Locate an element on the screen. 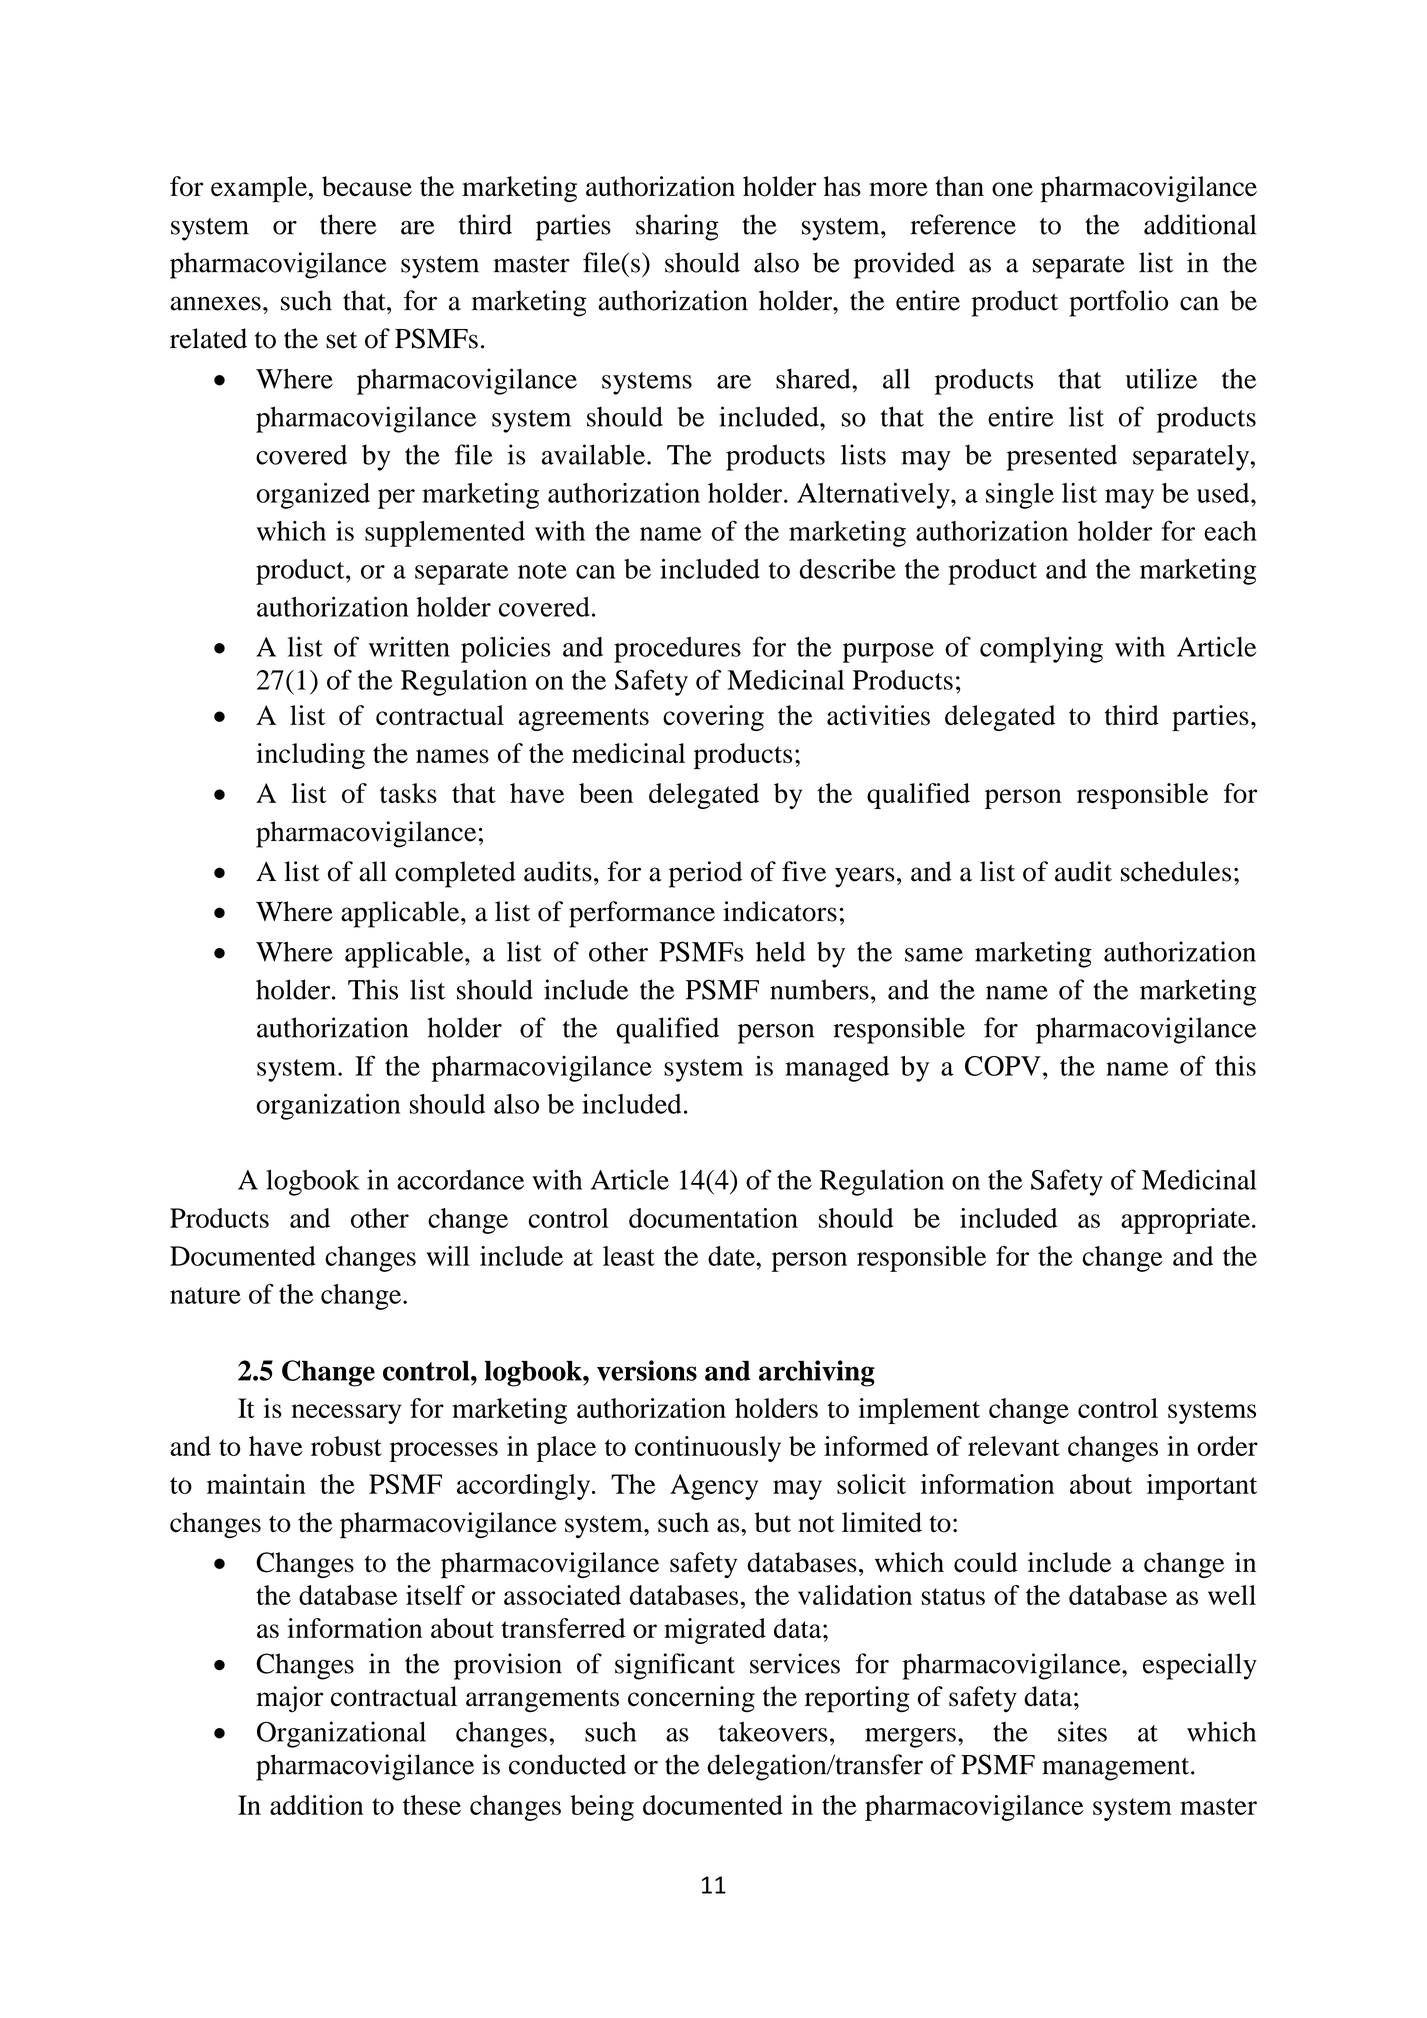  management is located at coordinates (1117, 1769).
